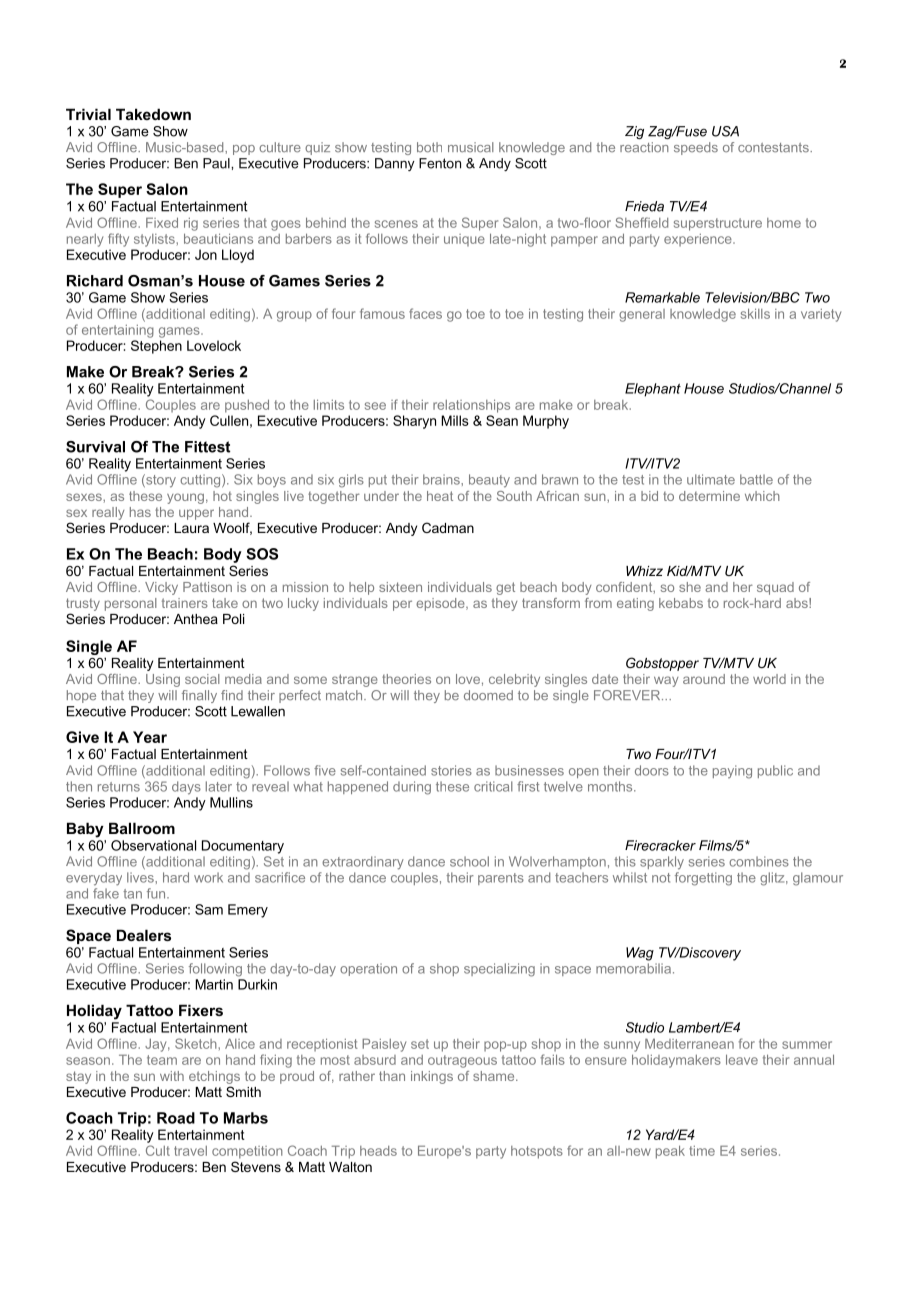 This screenshot has width=924, height=1308. I want to click on Road, so click(176, 1118).
